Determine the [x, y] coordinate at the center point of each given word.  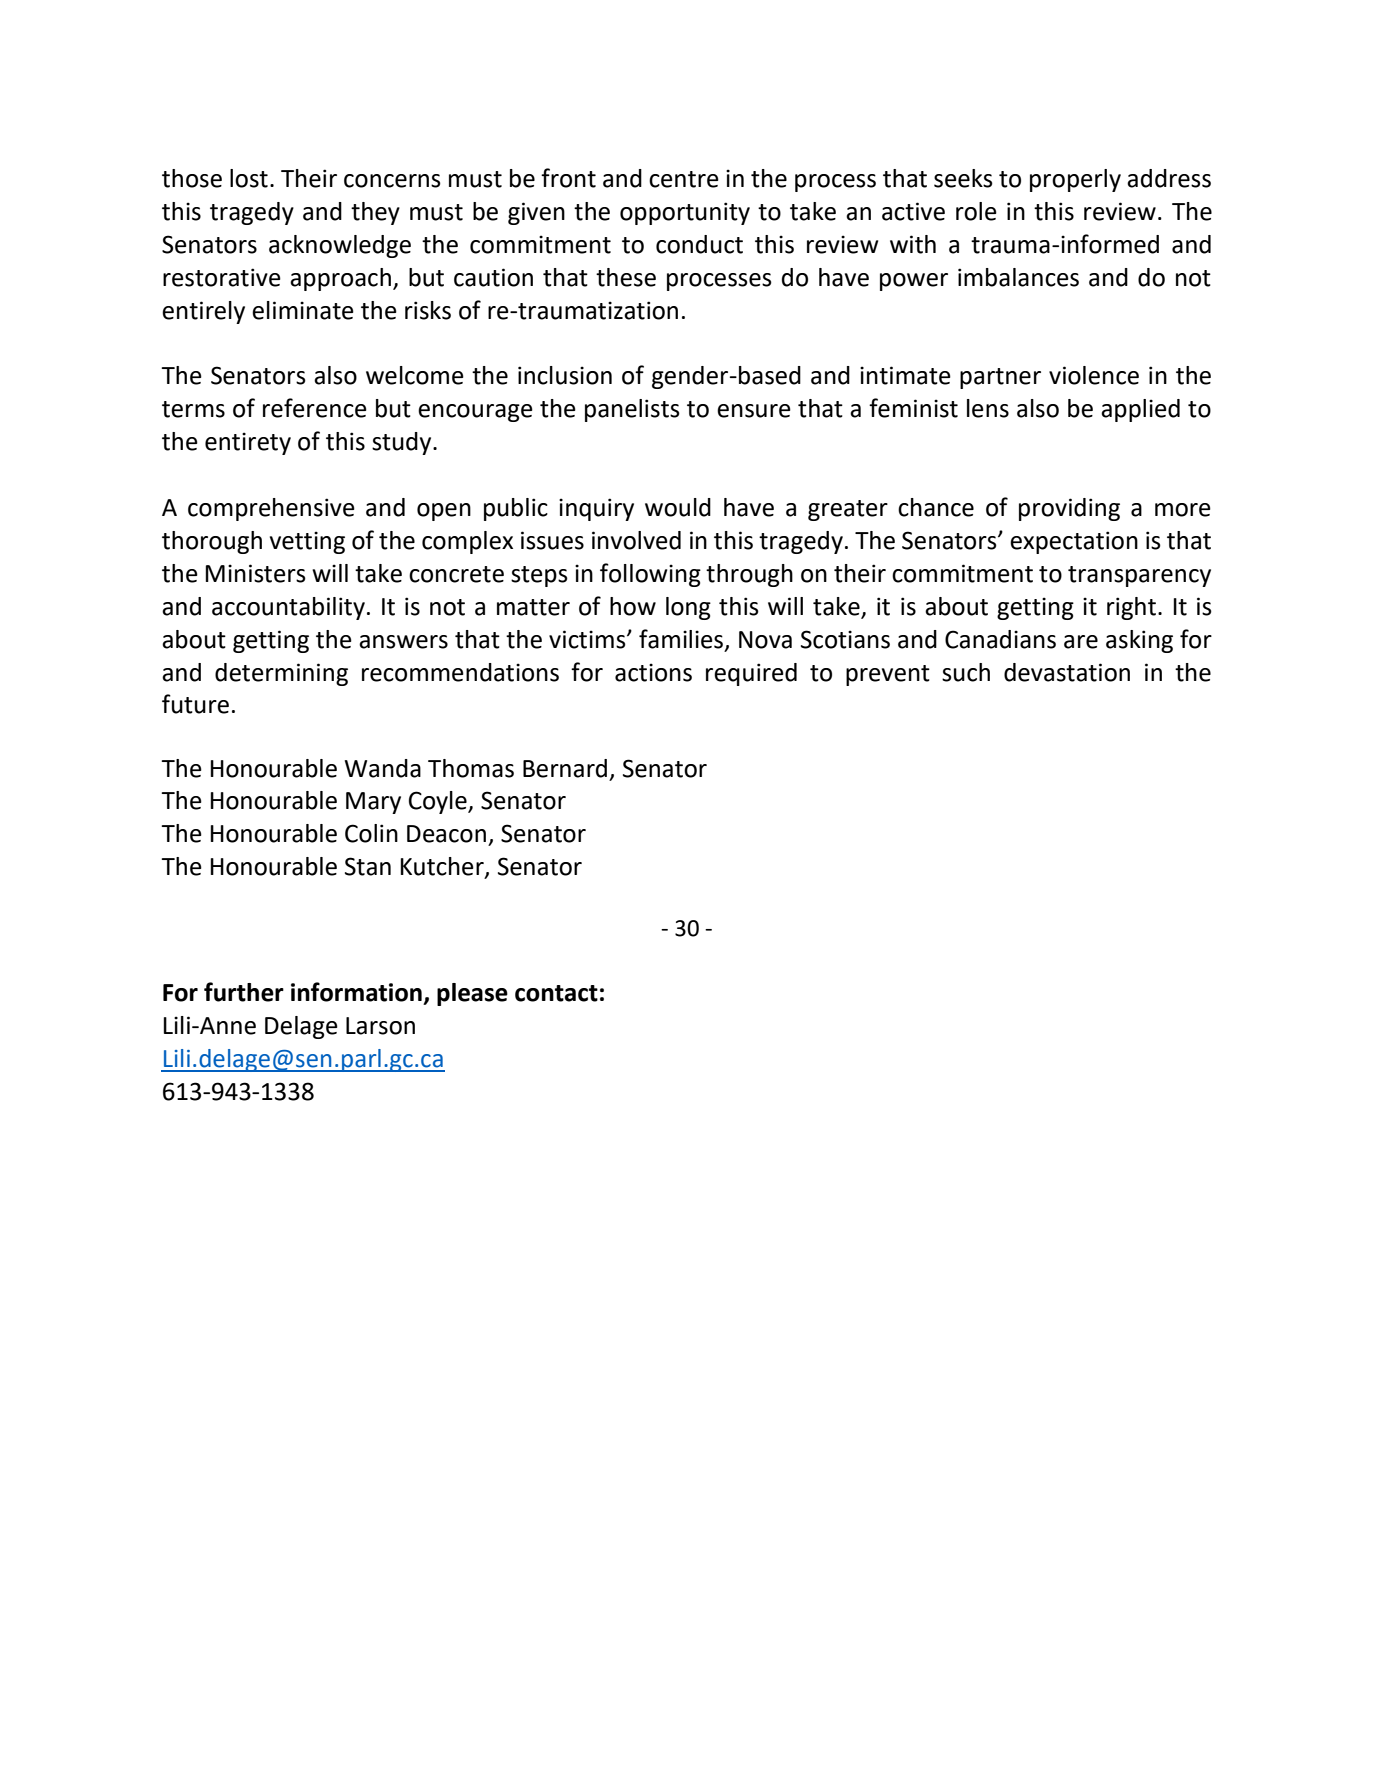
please [472, 994]
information [356, 992]
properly [1075, 180]
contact [556, 993]
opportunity [685, 213]
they [375, 213]
